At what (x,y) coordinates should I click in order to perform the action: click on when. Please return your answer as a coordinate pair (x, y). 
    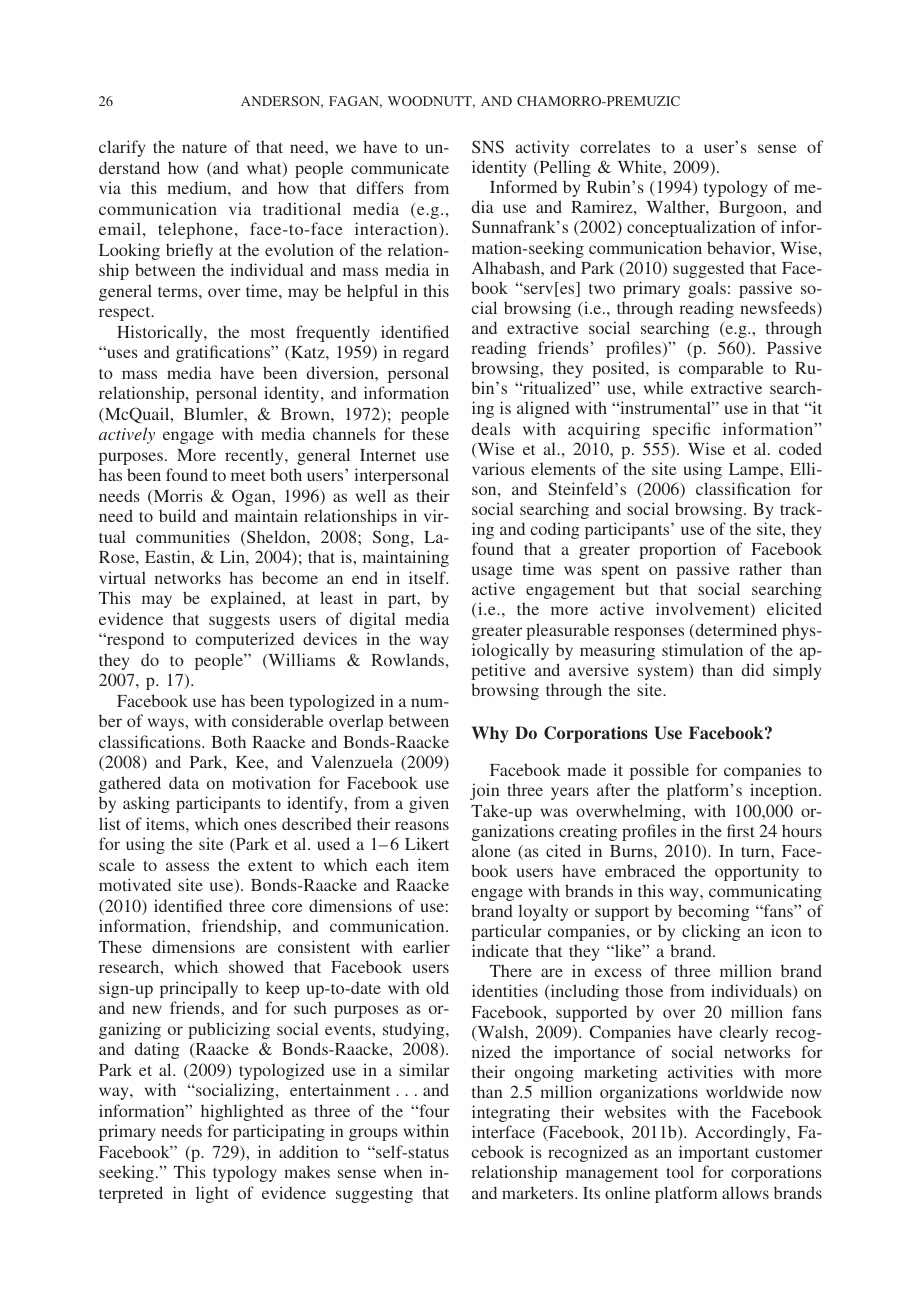
    Looking at the image, I should click on (403, 1171).
